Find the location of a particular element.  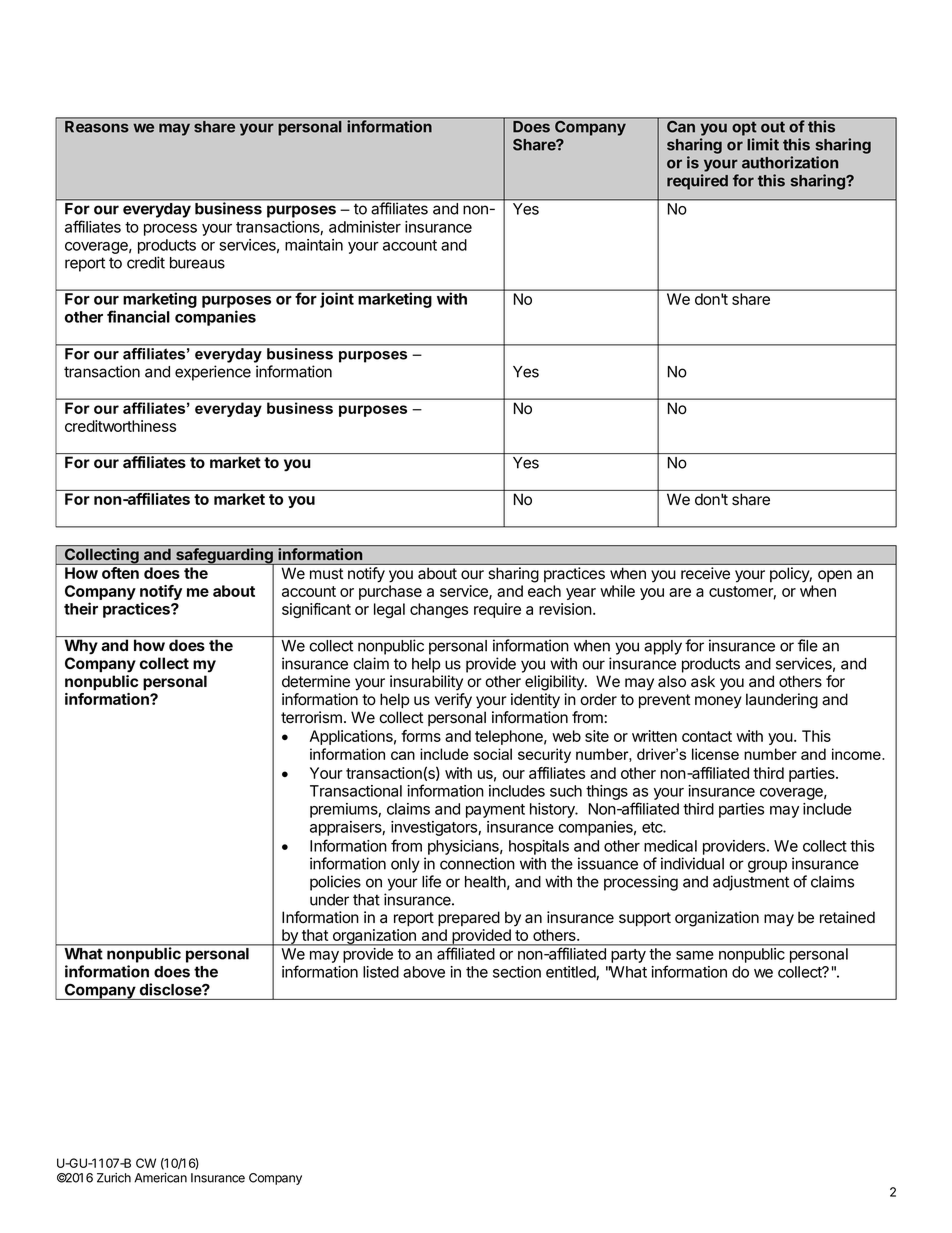

their is located at coordinates (81, 608).
